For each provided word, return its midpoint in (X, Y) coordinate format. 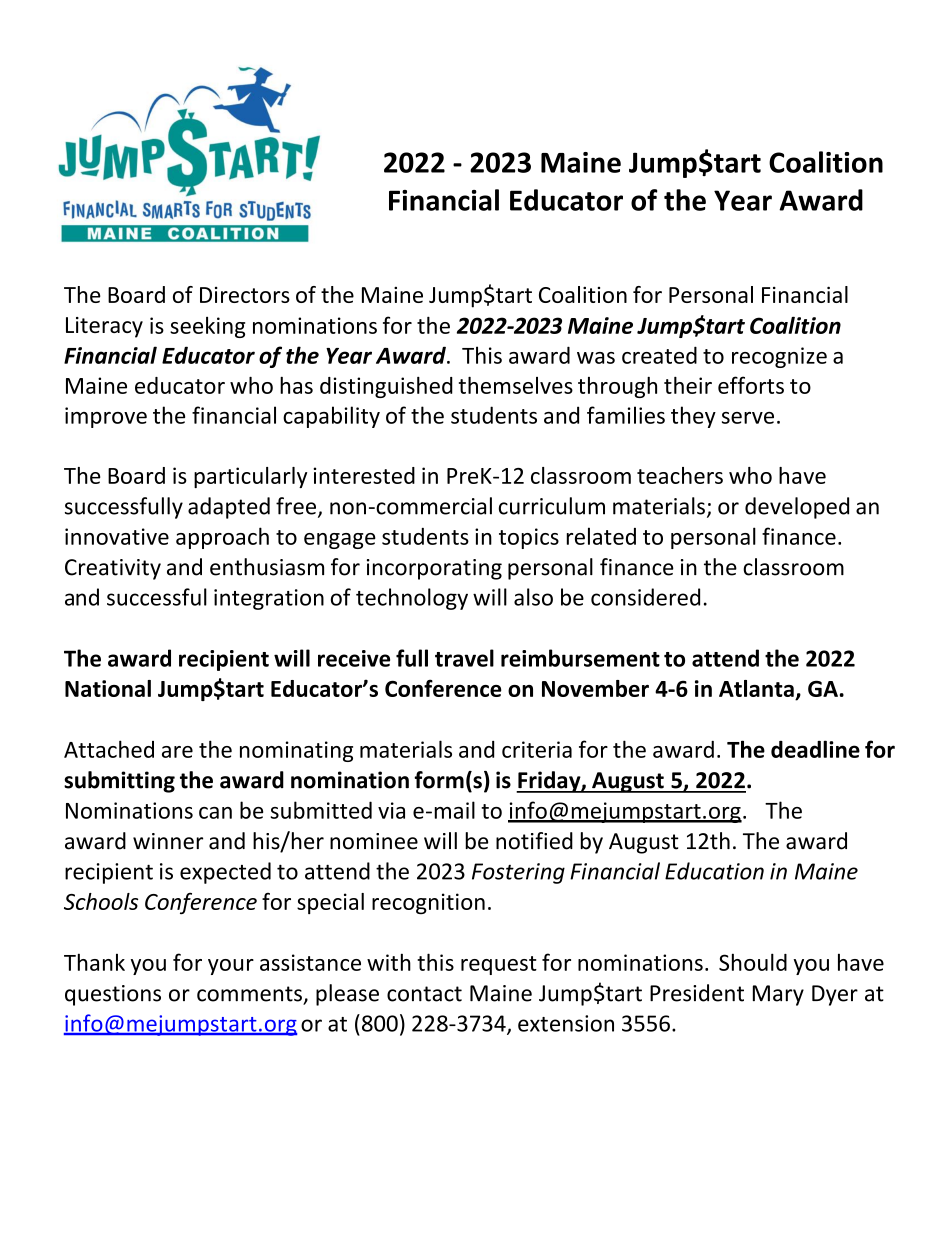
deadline (815, 749)
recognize (779, 357)
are (177, 752)
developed (797, 508)
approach (222, 538)
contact (424, 994)
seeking (207, 327)
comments (249, 994)
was (596, 358)
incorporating (434, 569)
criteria (537, 749)
